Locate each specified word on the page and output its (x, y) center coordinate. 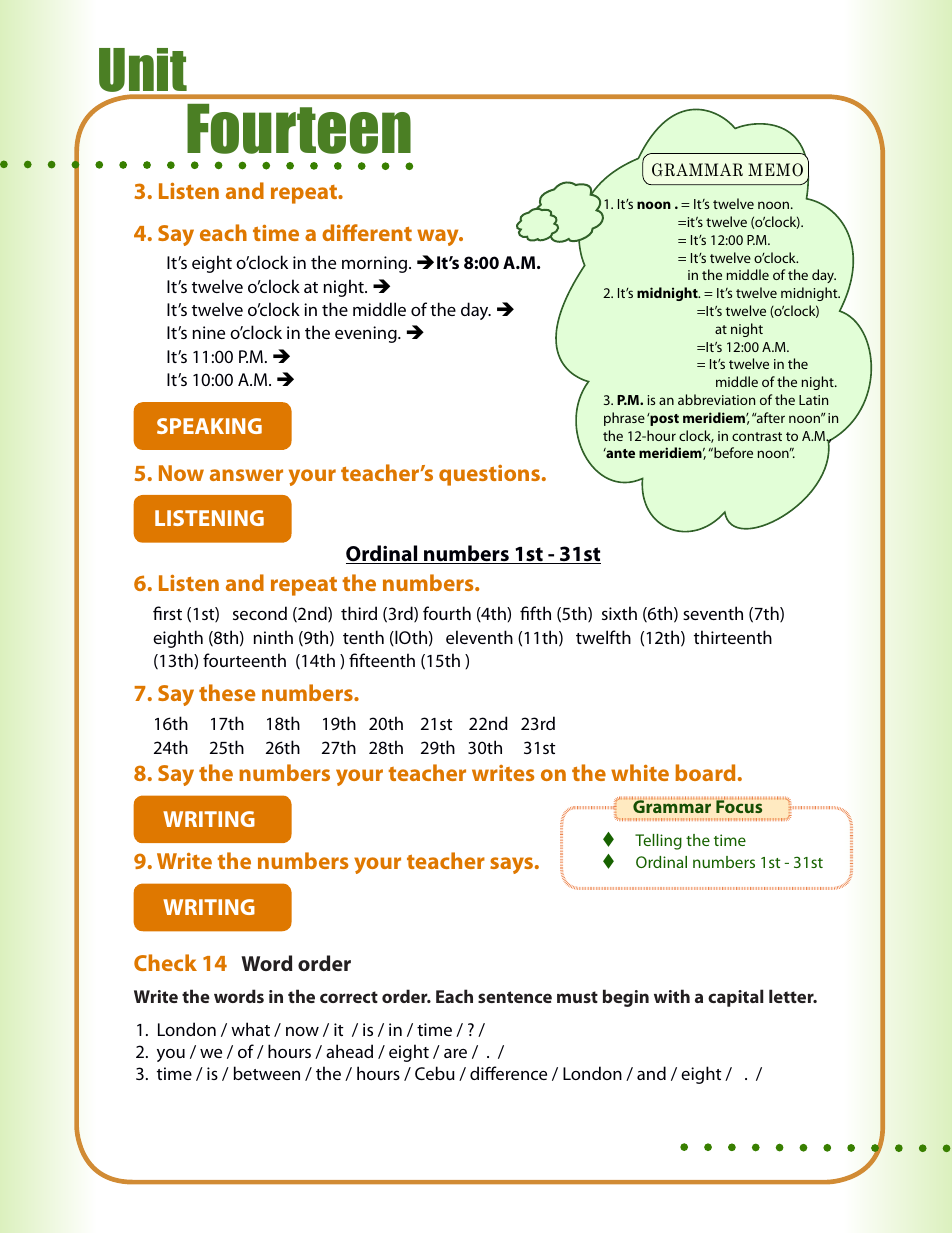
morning (376, 264)
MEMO (775, 170)
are (455, 1053)
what (250, 1029)
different (367, 232)
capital (735, 998)
